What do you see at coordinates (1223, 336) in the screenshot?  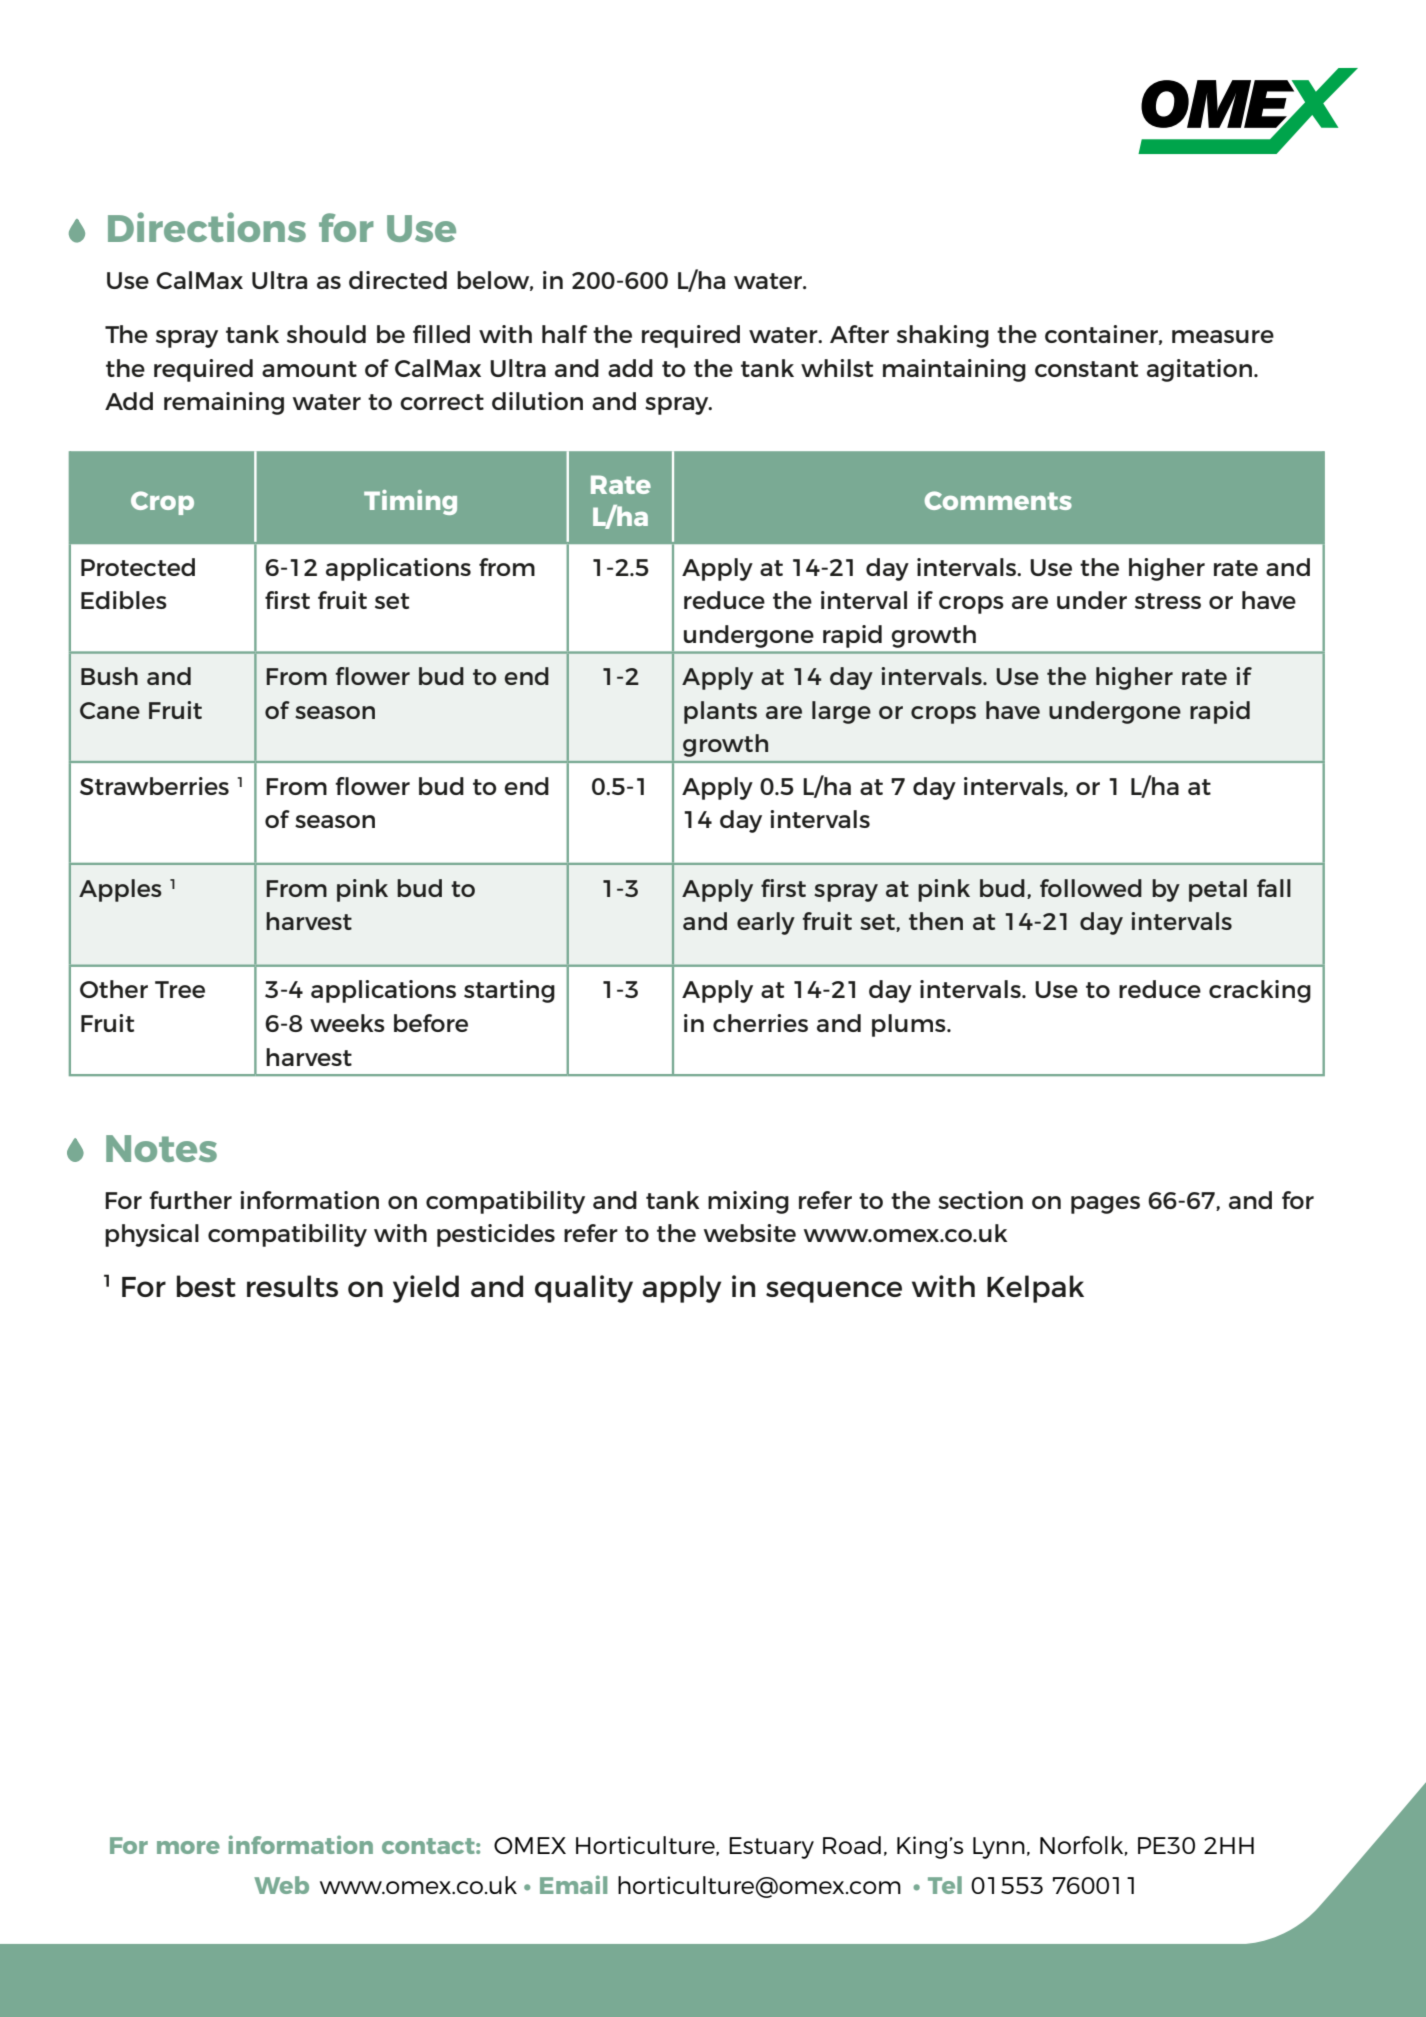 I see `measure` at bounding box center [1223, 336].
